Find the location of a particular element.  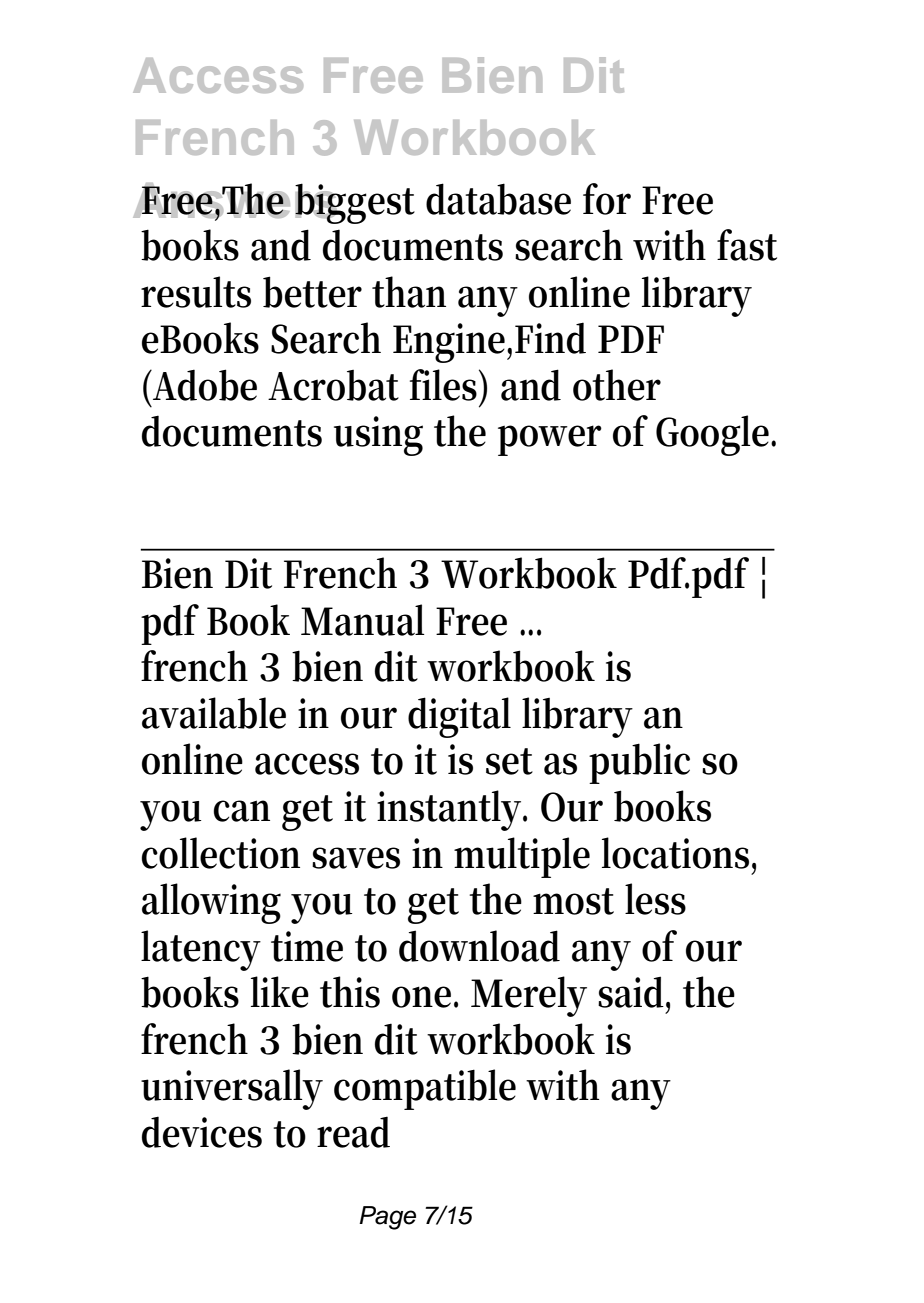

database is located at coordinates (498, 199).
